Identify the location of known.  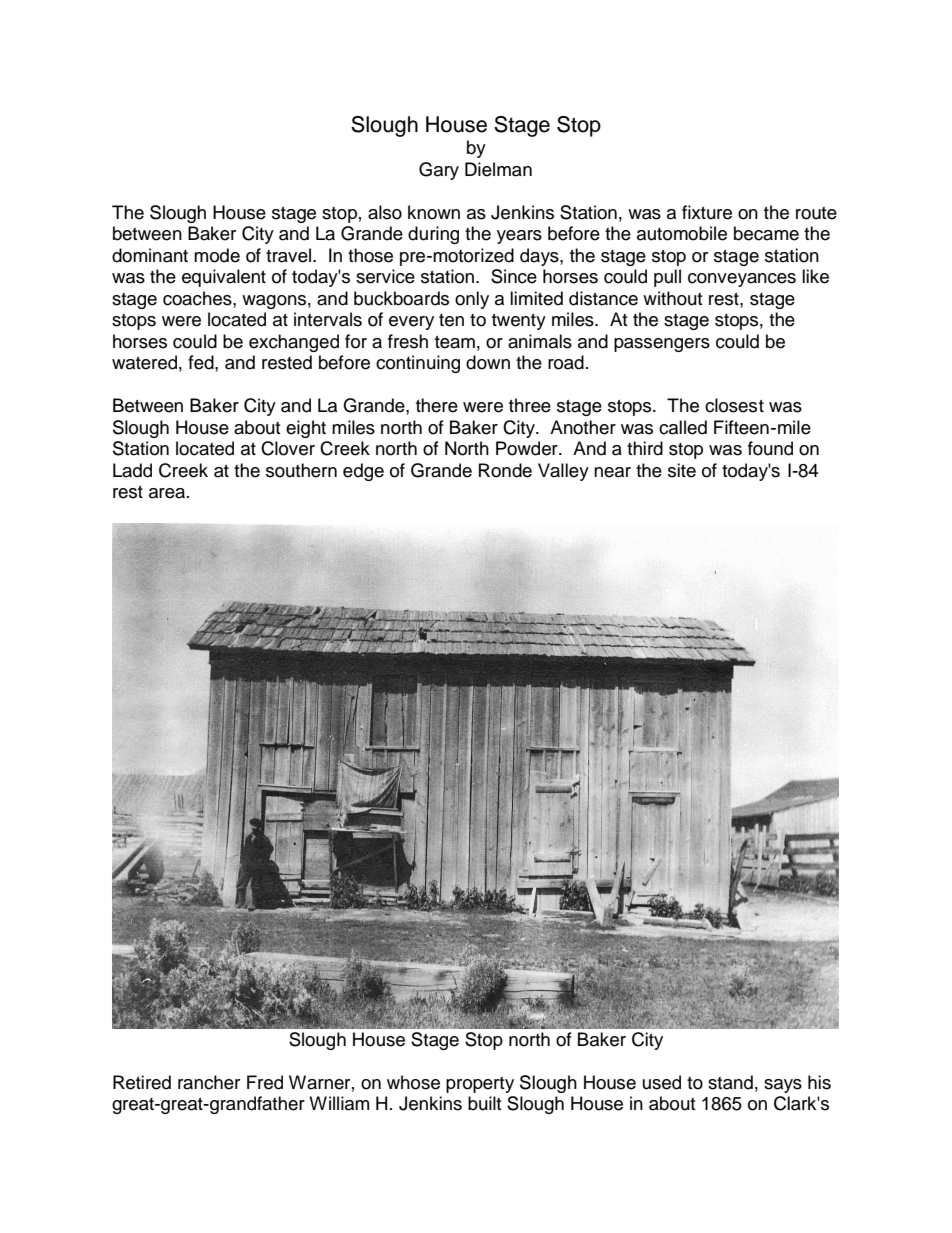
(434, 212).
